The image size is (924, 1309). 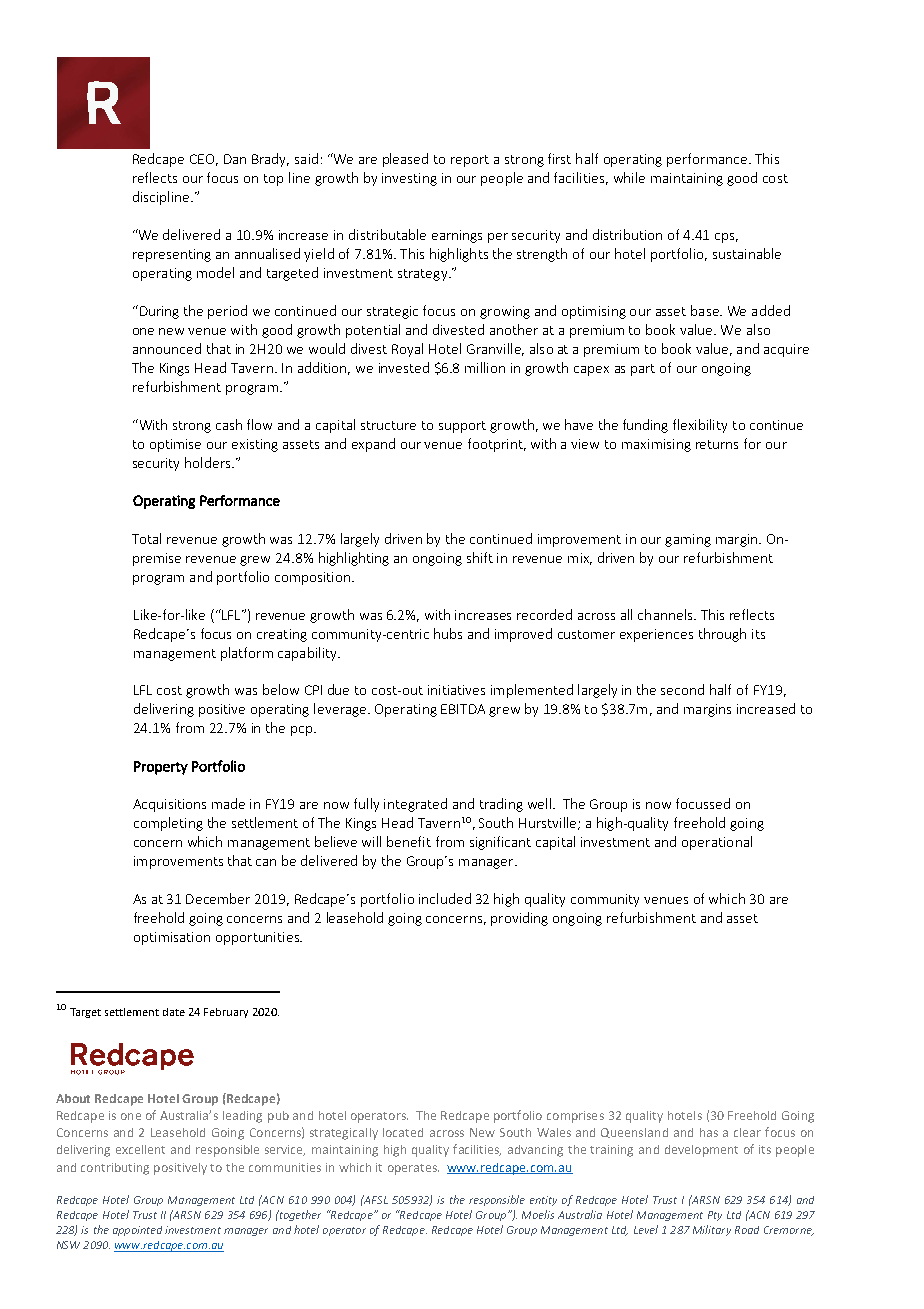 I want to click on Total, so click(x=146, y=538).
